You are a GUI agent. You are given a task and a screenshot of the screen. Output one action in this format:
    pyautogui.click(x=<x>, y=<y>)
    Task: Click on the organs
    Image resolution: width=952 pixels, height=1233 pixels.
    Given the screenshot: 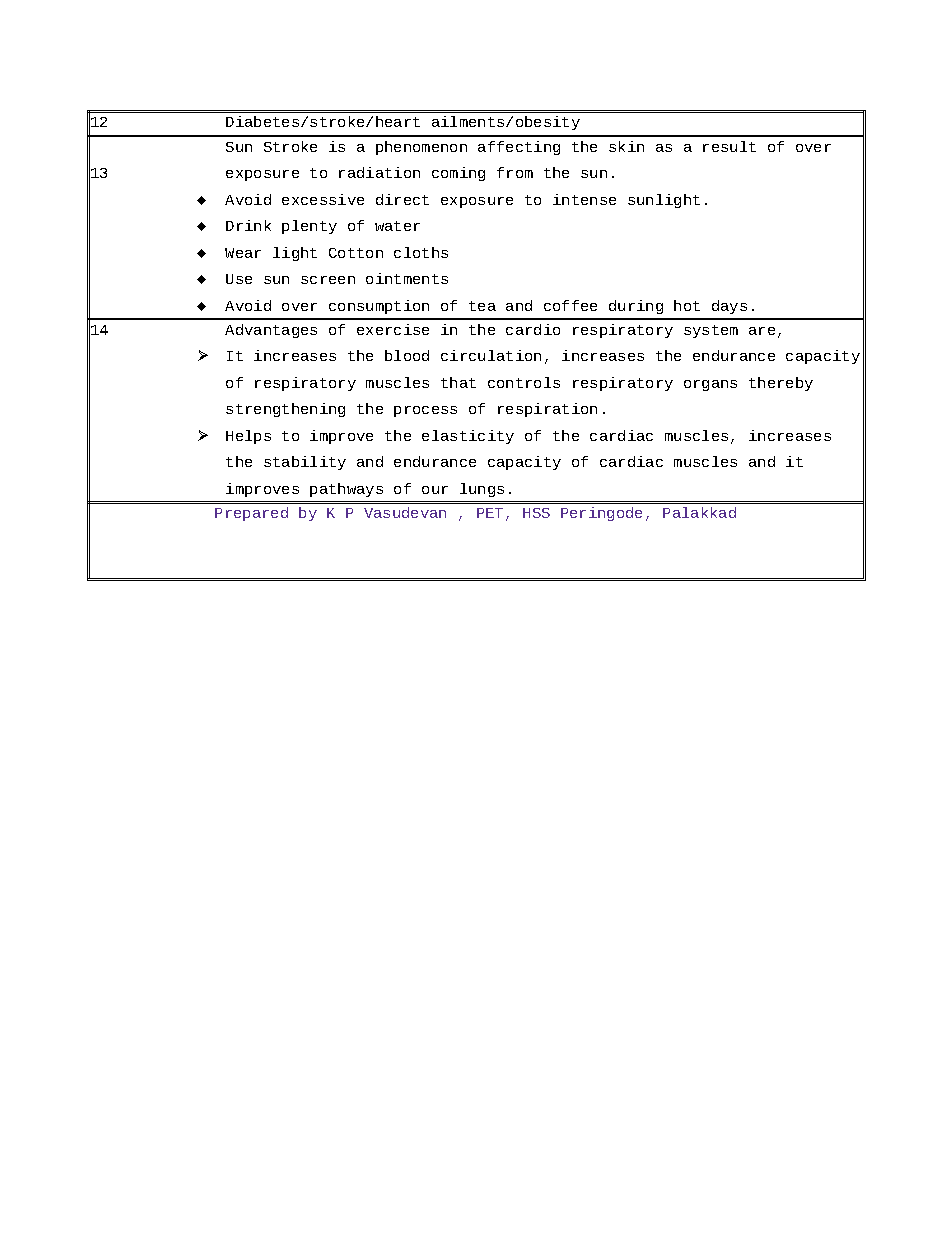 What is the action you would take?
    pyautogui.click(x=710, y=385)
